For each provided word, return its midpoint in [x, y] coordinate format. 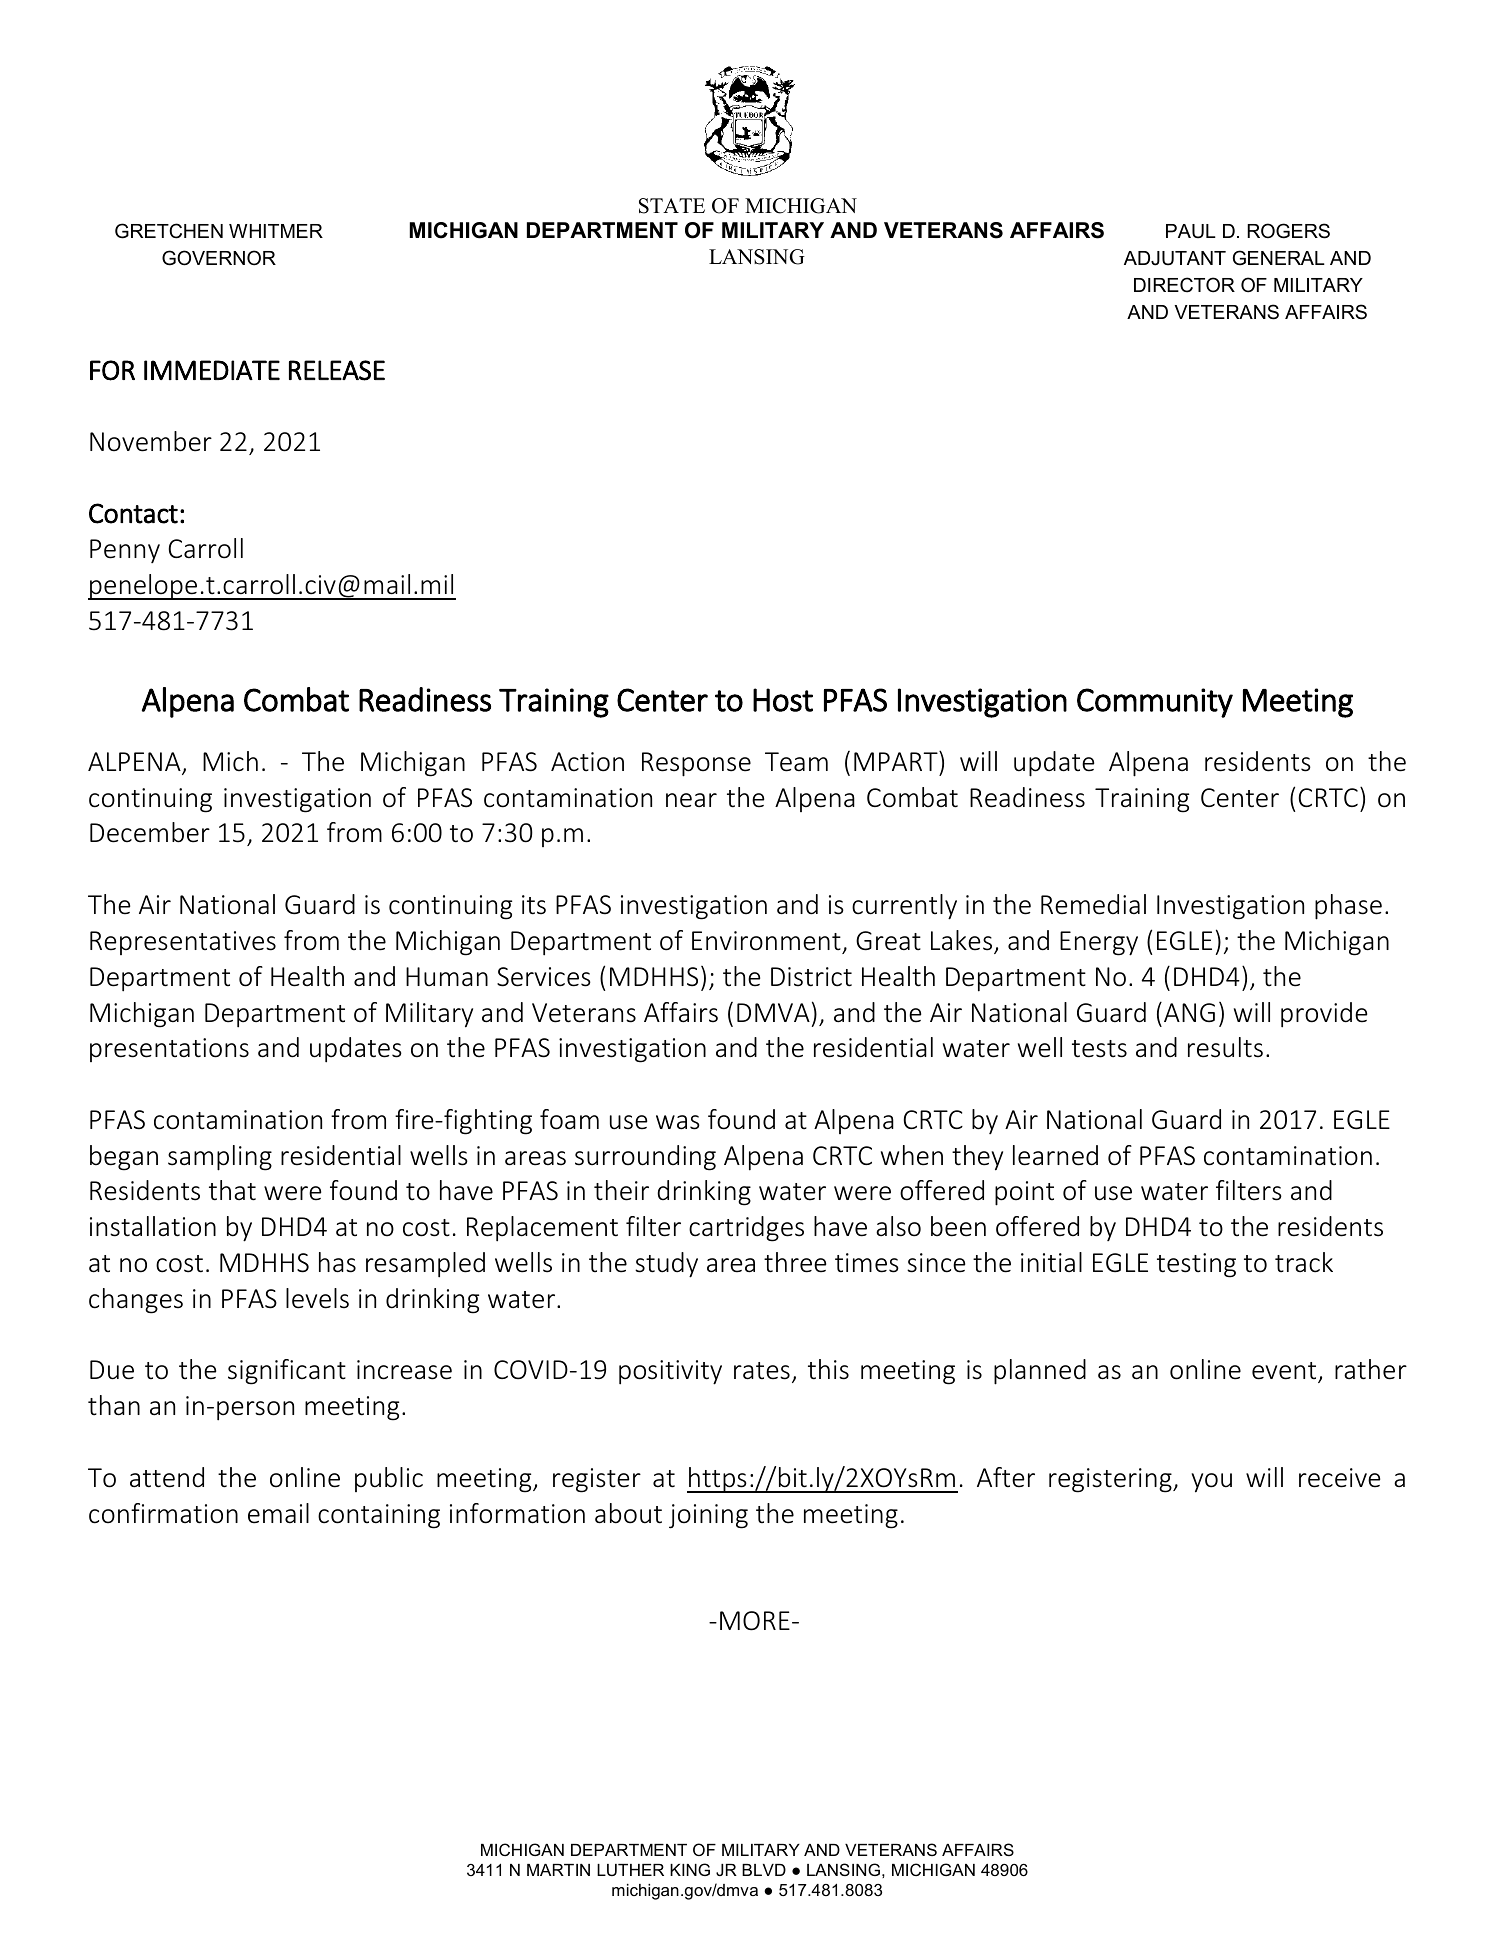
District [811, 977]
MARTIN [558, 1870]
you [1211, 1483]
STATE [672, 206]
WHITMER [276, 231]
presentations [169, 1050]
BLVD [764, 1870]
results [1225, 1047]
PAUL [1191, 231]
